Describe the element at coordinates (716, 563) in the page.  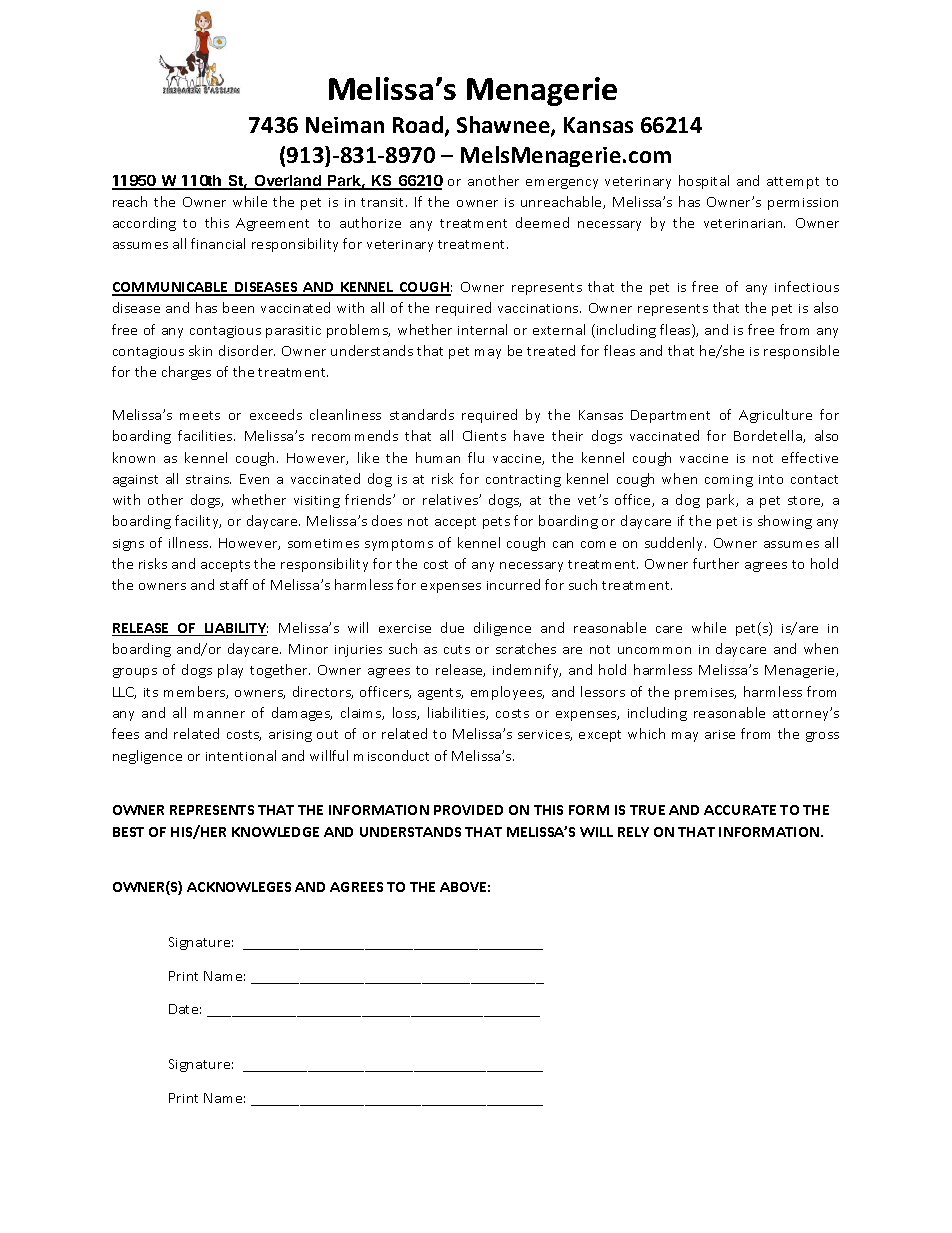
I see `further` at that location.
